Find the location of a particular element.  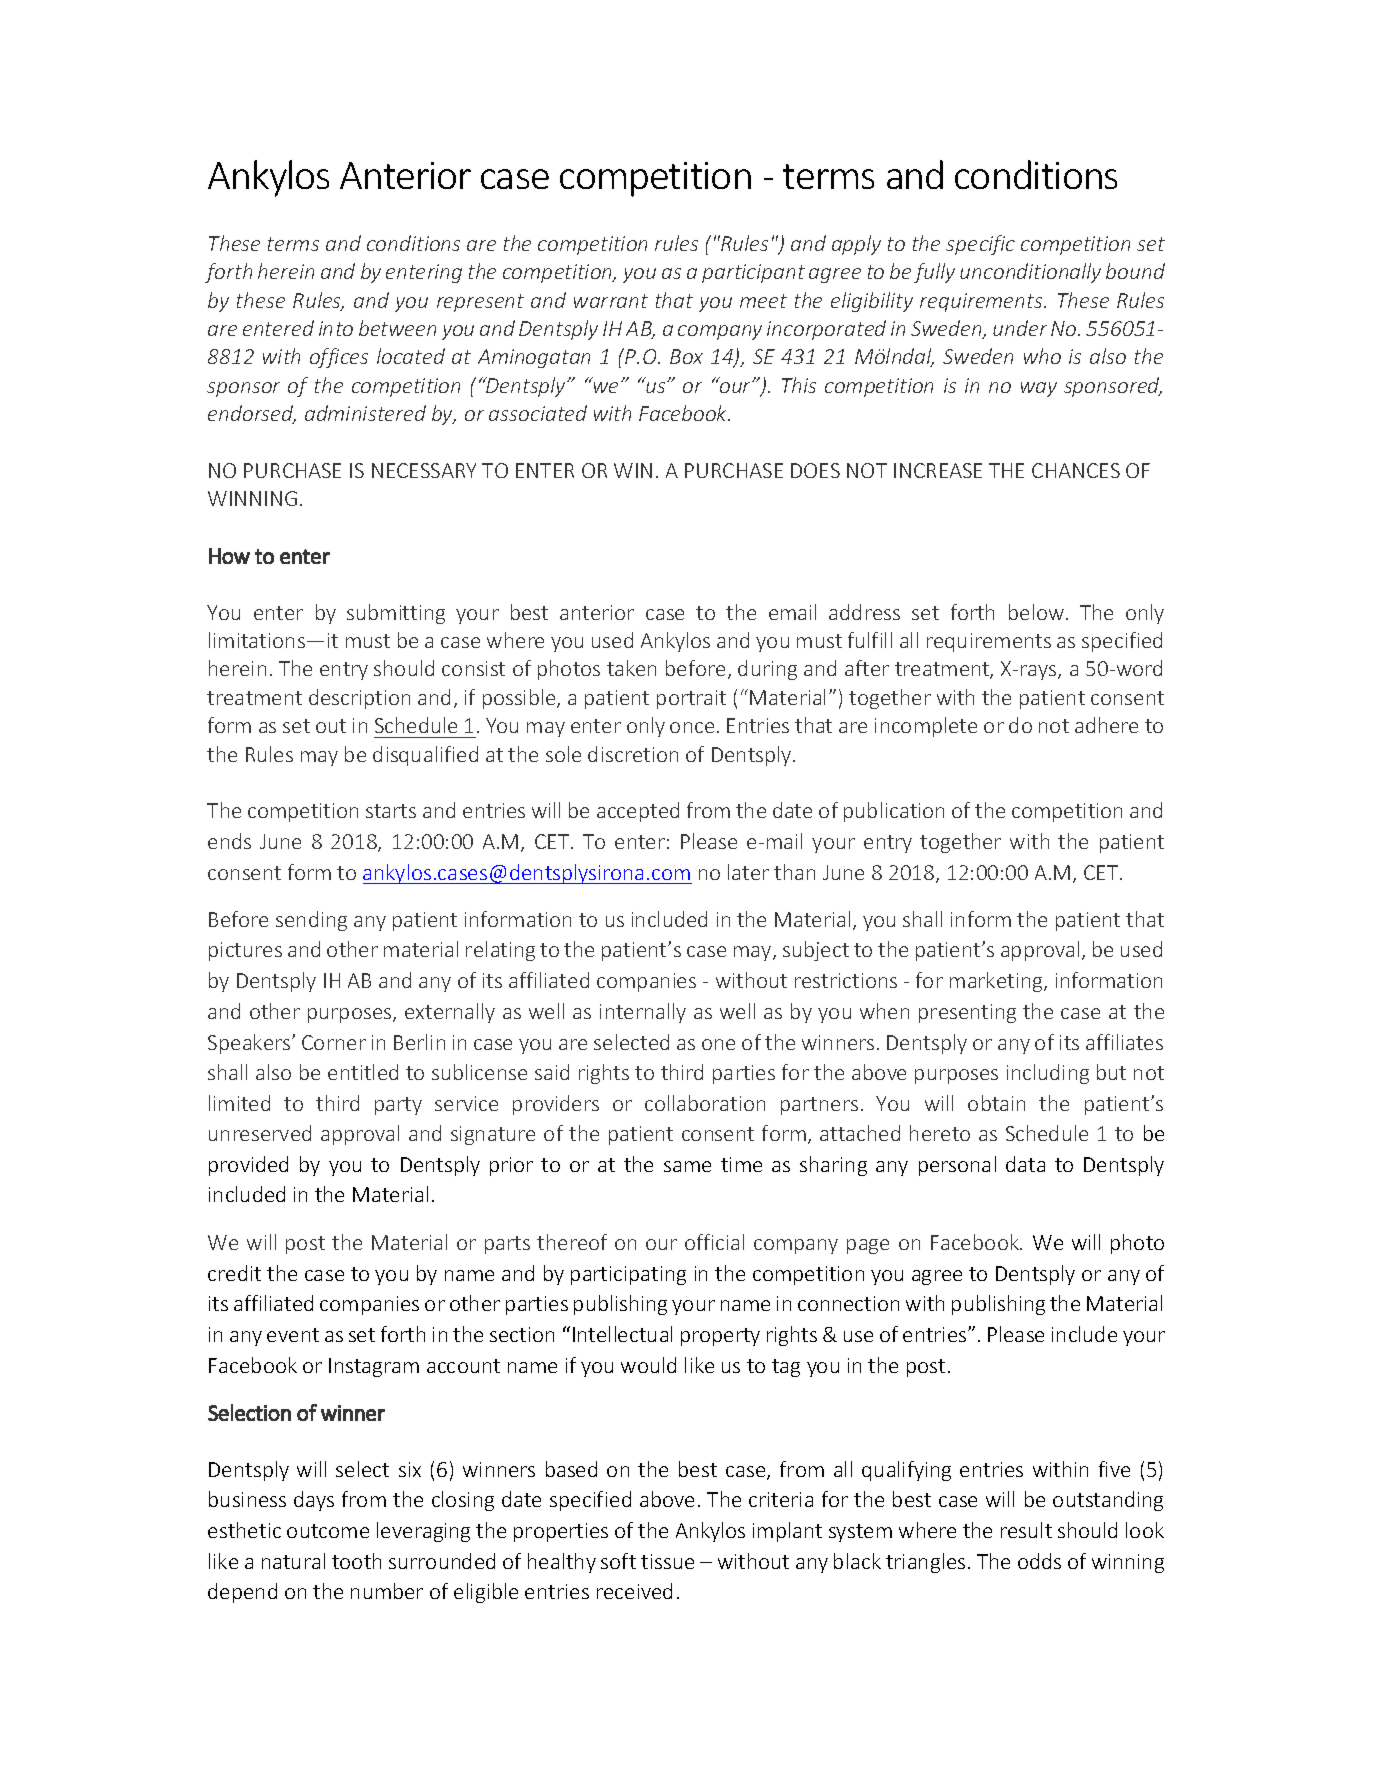

official is located at coordinates (714, 1242).
